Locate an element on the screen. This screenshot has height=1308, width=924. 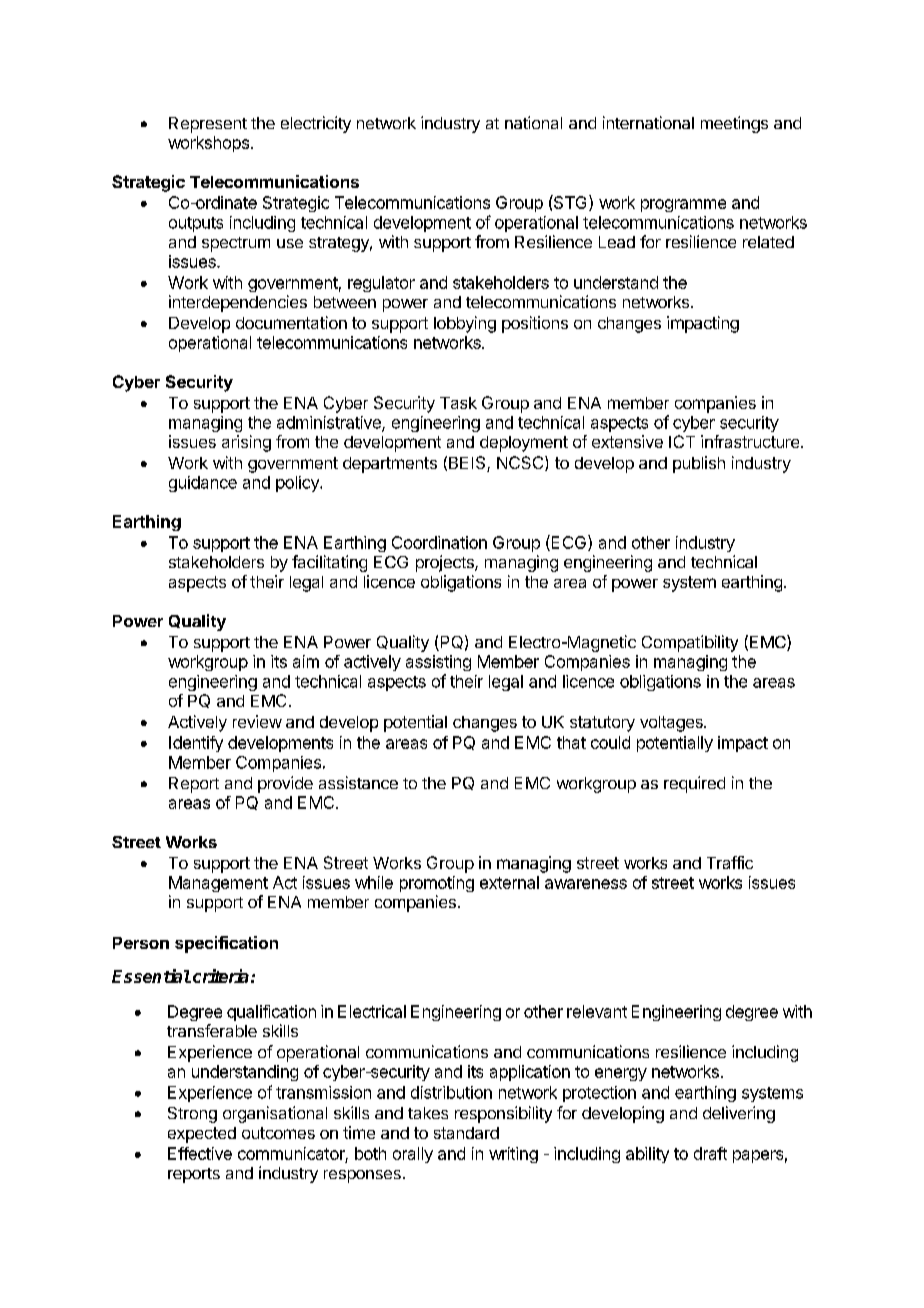
expected is located at coordinates (202, 1135).
